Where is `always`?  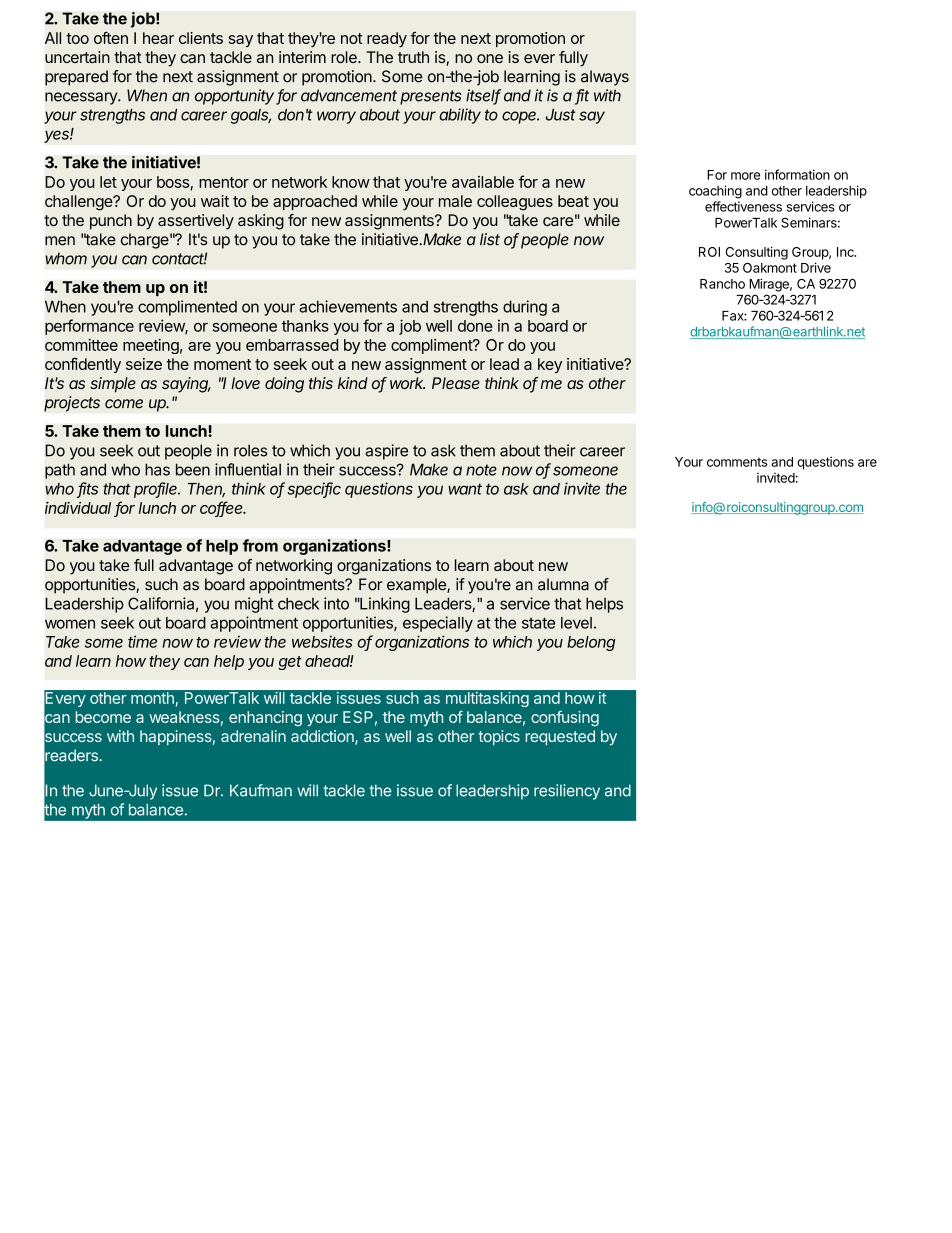 always is located at coordinates (605, 78).
